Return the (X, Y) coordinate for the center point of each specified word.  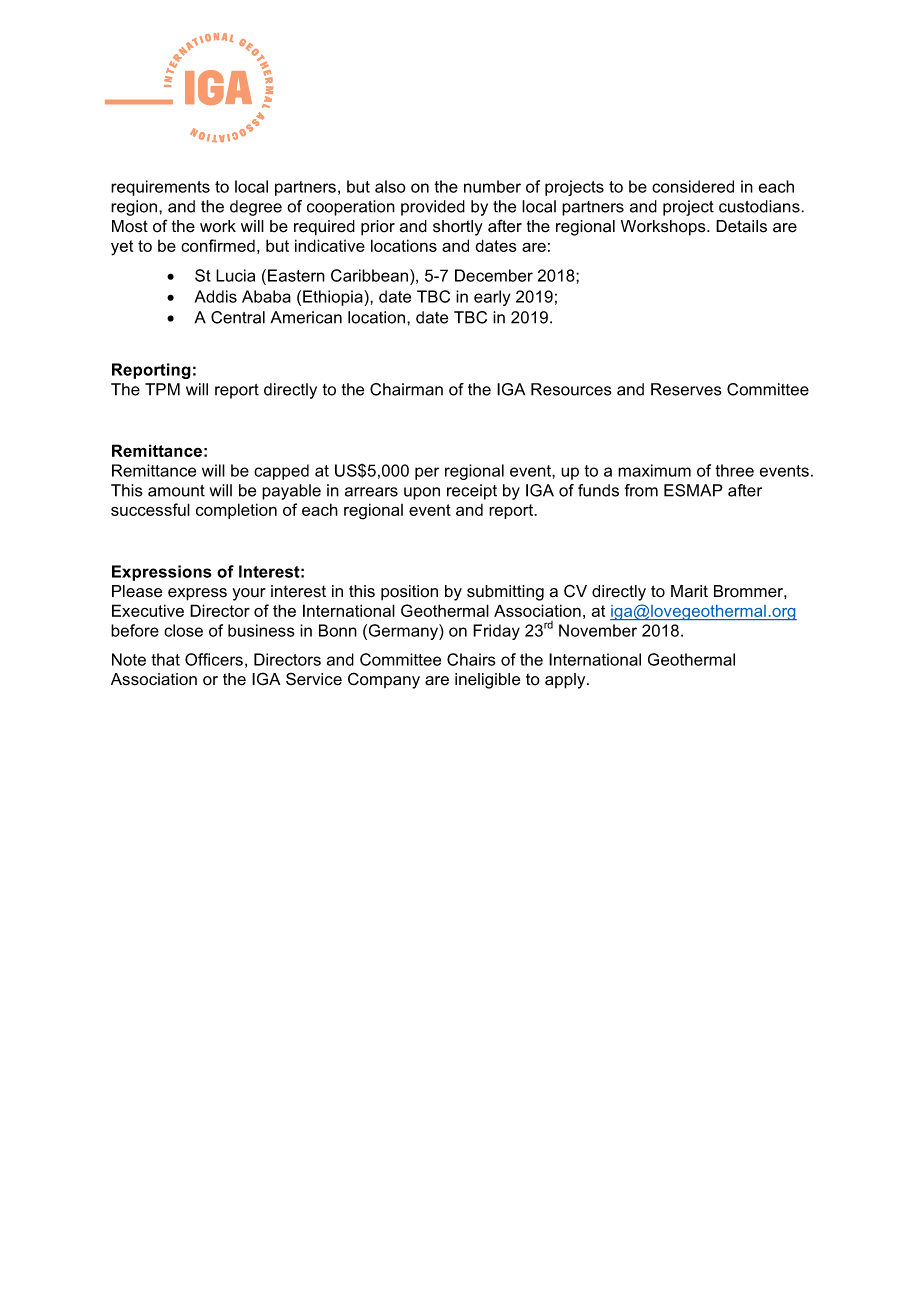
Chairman (406, 389)
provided (433, 208)
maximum (654, 470)
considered (693, 186)
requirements (160, 188)
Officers (214, 659)
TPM (162, 389)
